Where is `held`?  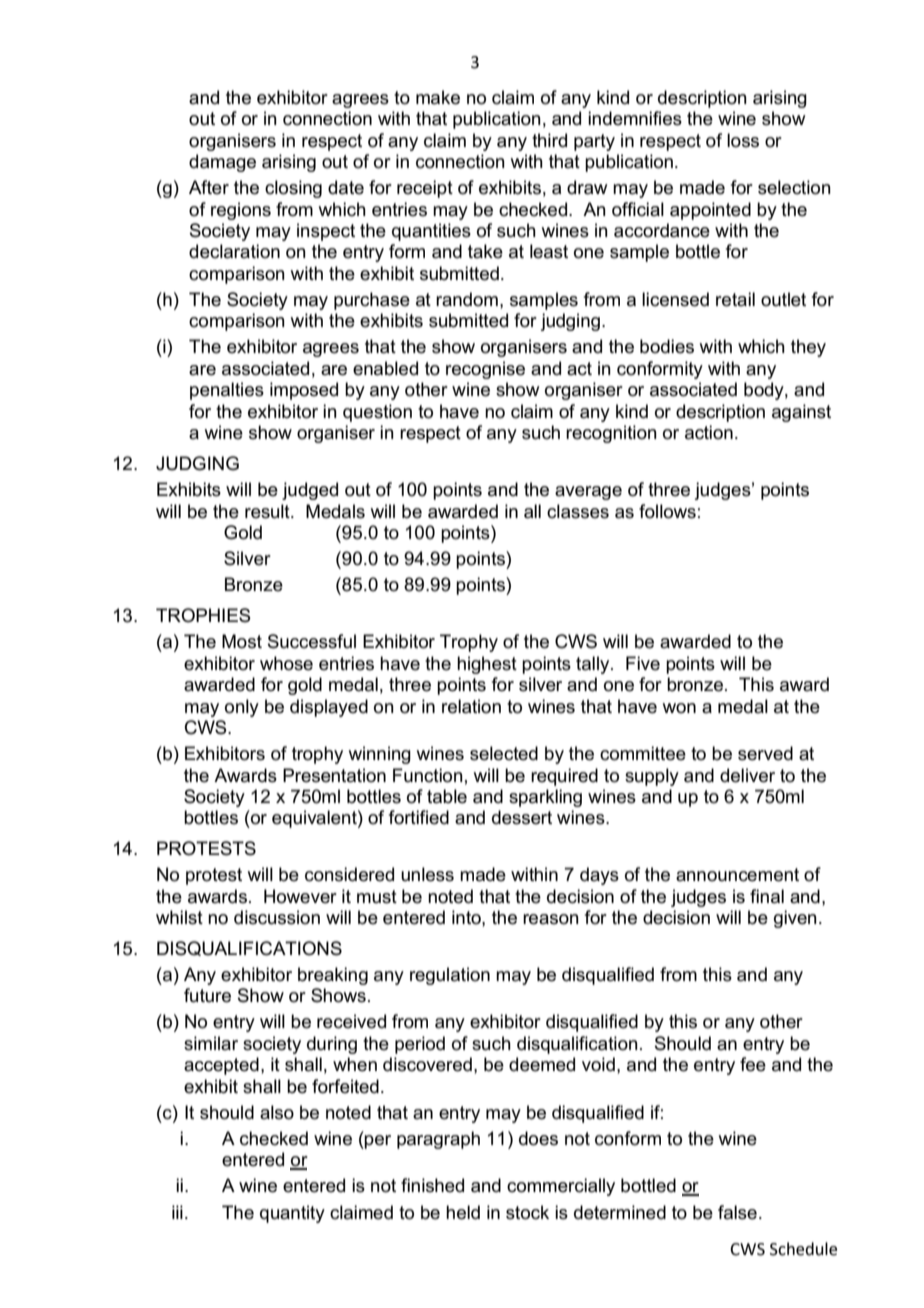 held is located at coordinates (463, 1212).
